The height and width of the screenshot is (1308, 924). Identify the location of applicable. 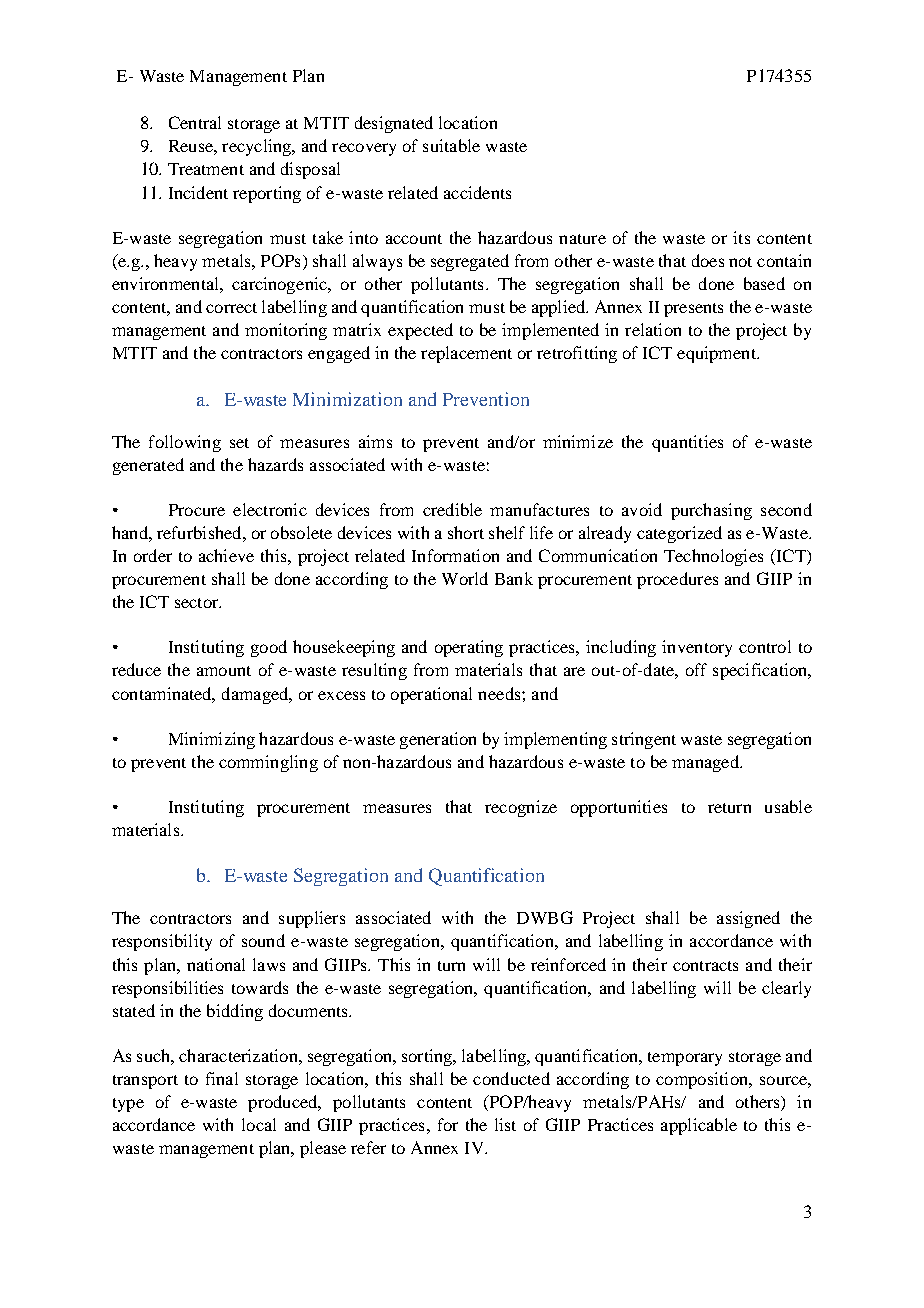
(699, 1126).
